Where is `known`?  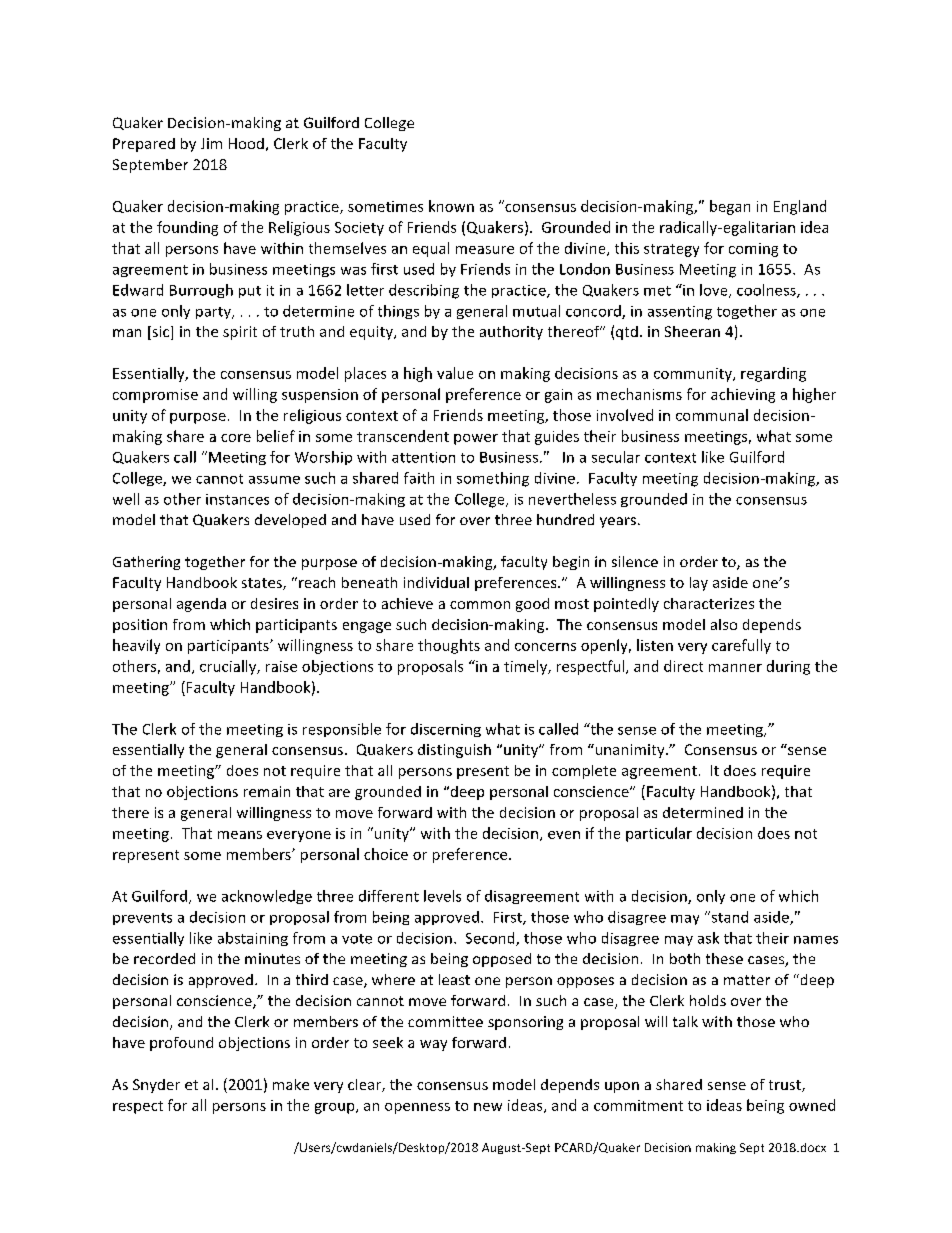
known is located at coordinates (451, 206).
